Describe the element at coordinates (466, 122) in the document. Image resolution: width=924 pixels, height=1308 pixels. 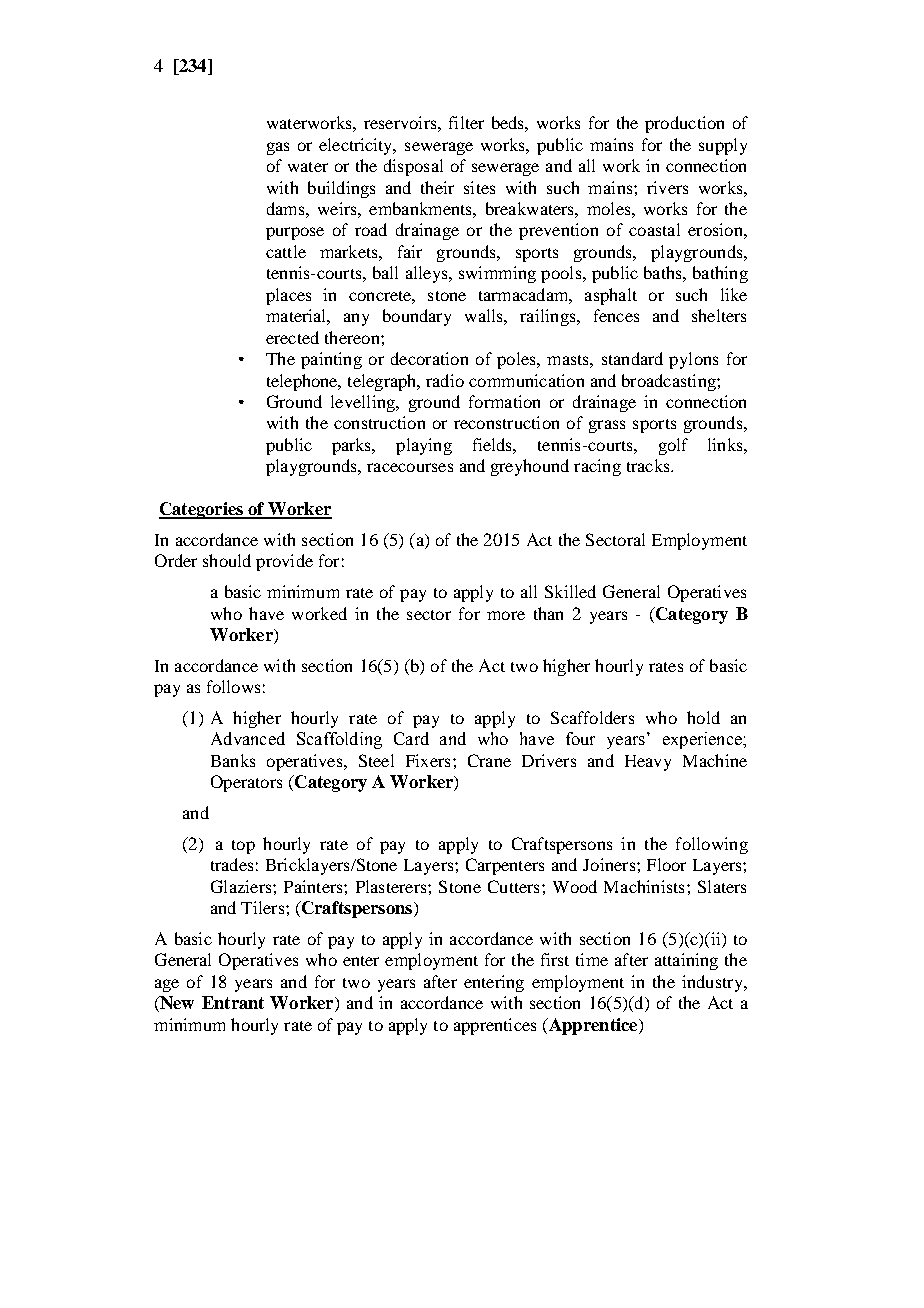
I see `filter` at that location.
